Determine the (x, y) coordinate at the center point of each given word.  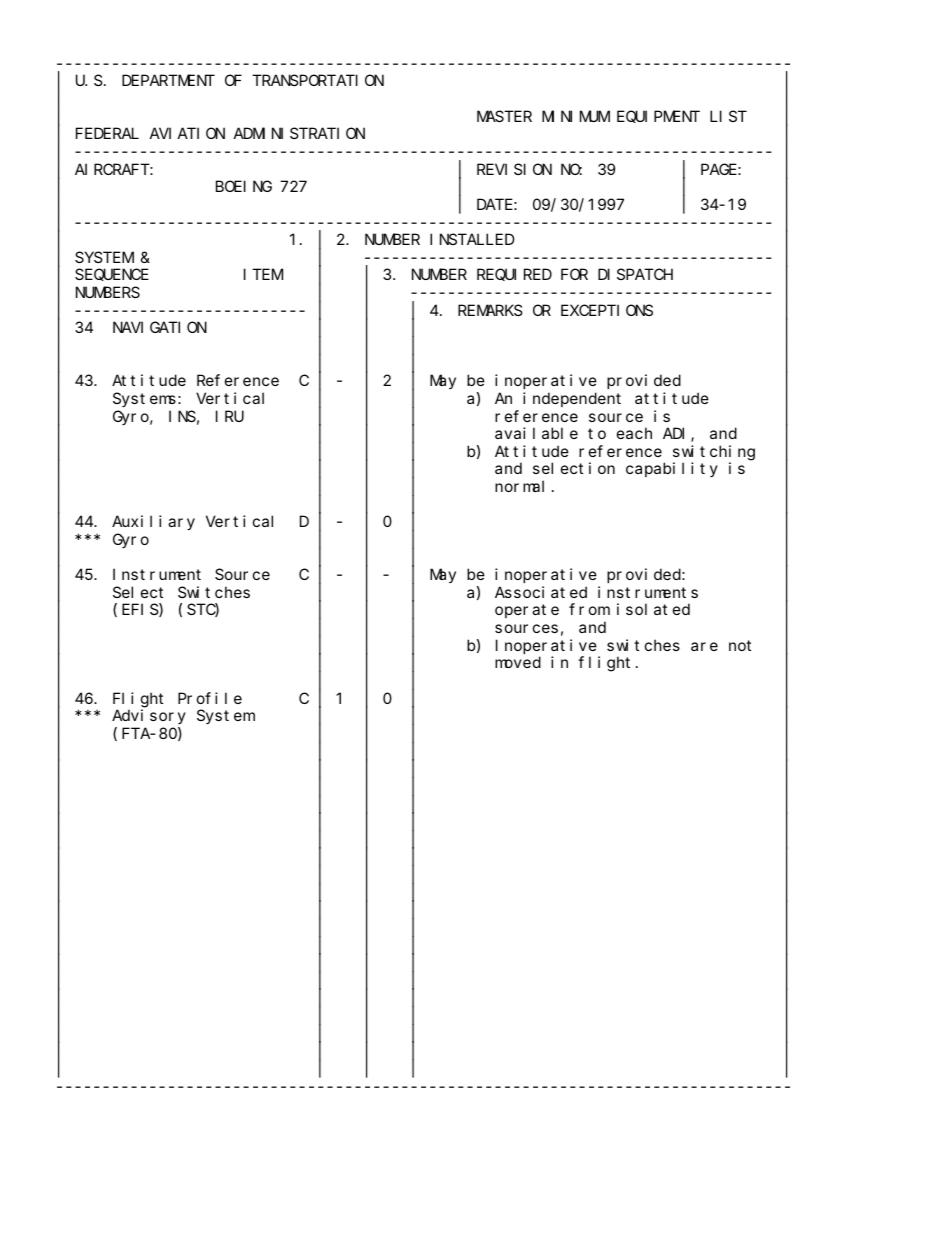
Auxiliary (153, 522)
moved (518, 662)
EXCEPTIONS (607, 310)
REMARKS (490, 310)
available (536, 433)
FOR (574, 275)
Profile (210, 698)
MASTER (504, 116)
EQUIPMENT (658, 117)
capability (672, 469)
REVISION (514, 169)
